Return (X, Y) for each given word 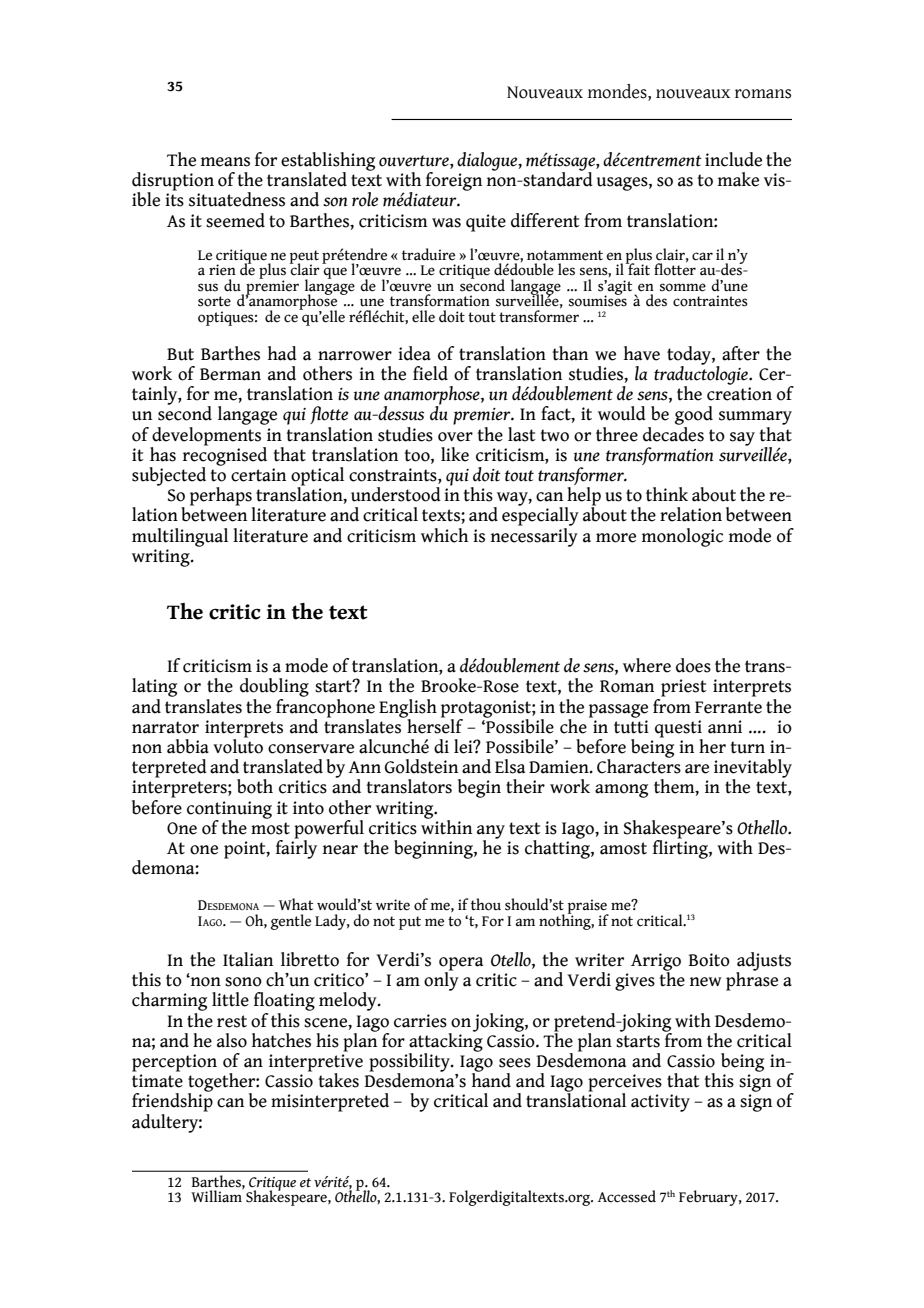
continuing (229, 811)
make (738, 179)
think (667, 494)
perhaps (222, 497)
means (225, 162)
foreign (454, 181)
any (491, 833)
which (444, 535)
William (217, 1195)
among (621, 791)
